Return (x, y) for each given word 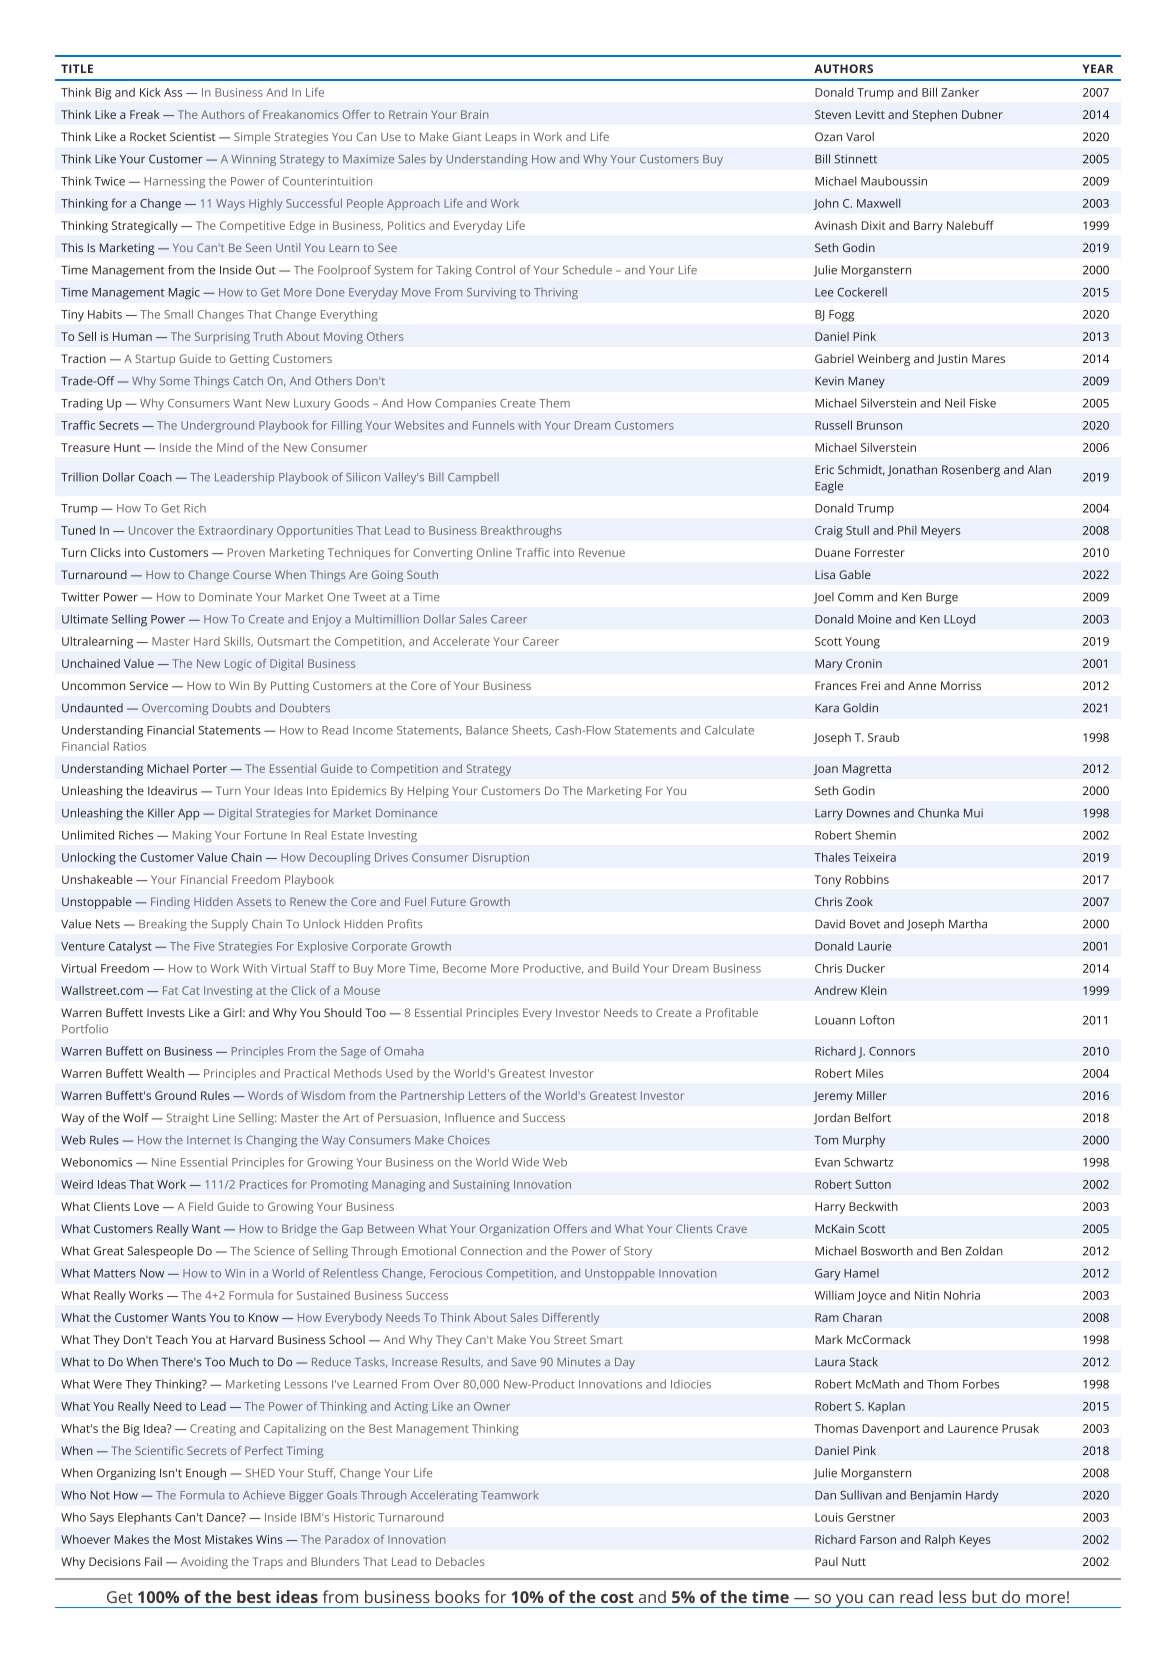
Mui (973, 813)
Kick (150, 92)
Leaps (501, 138)
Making (192, 836)
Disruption (501, 859)
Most (188, 1539)
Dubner (982, 114)
